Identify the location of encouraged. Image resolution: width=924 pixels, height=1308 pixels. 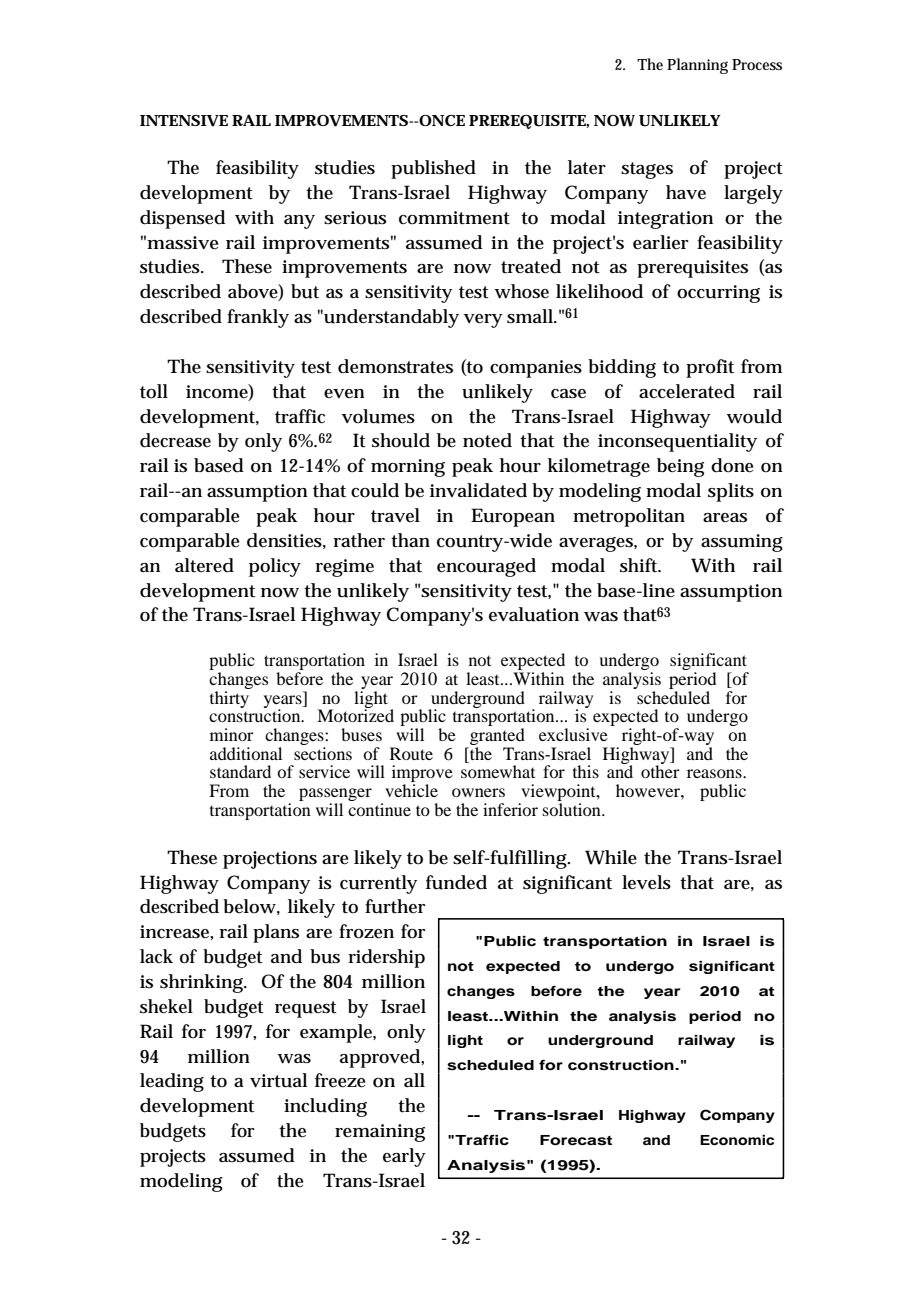
(486, 567).
